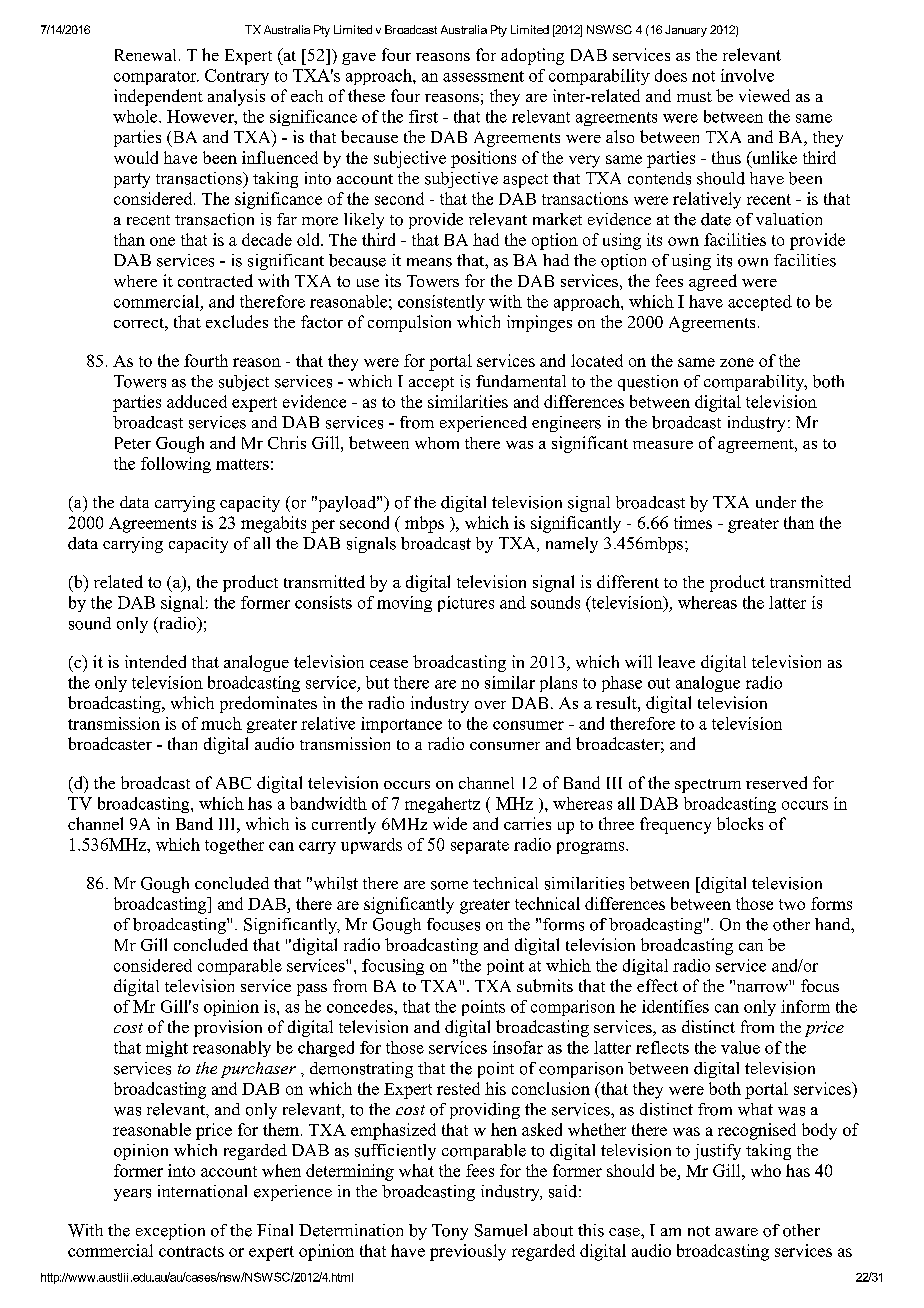  What do you see at coordinates (237, 77) in the page?
I see `Contrary` at bounding box center [237, 77].
